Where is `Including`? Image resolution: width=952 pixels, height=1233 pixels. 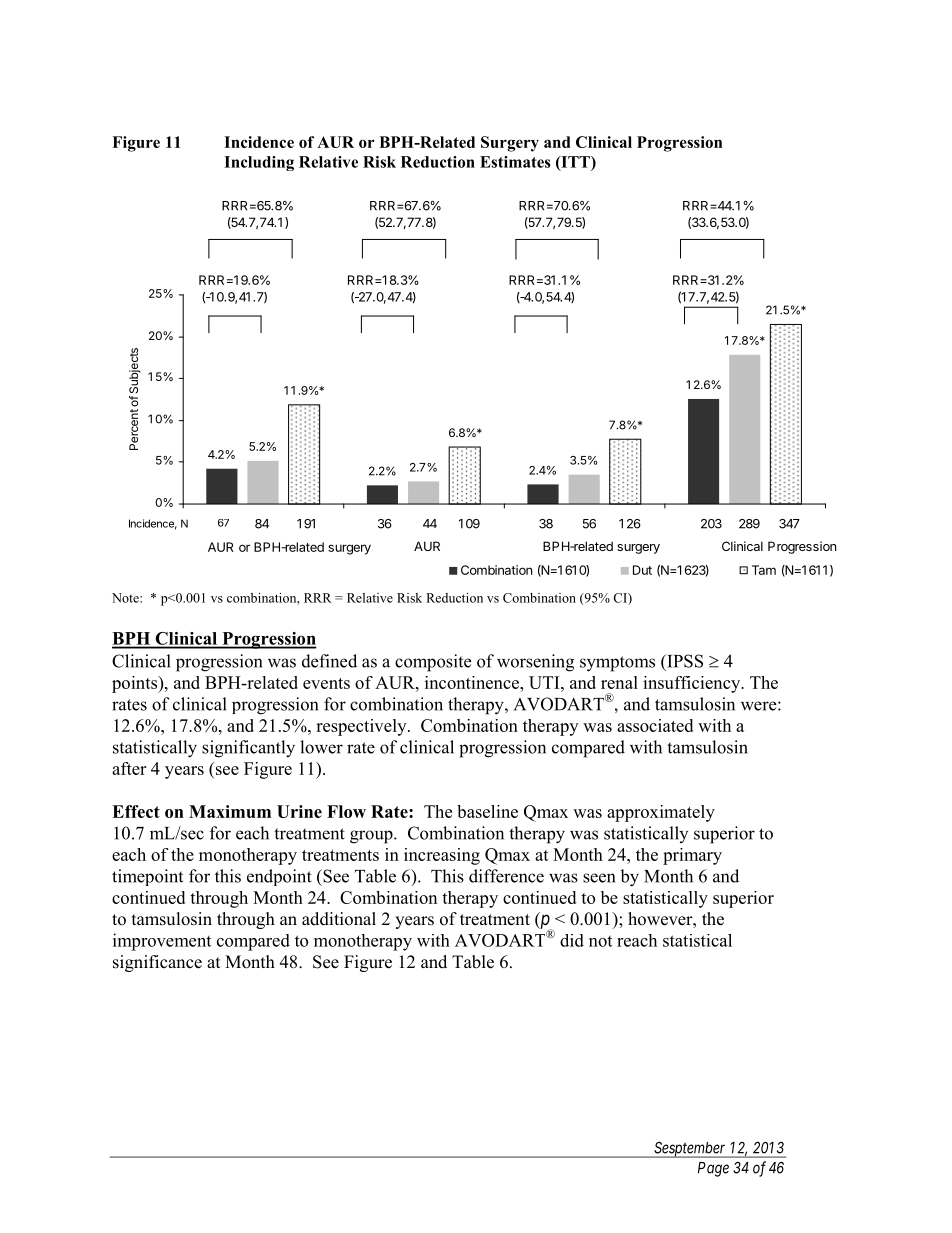 Including is located at coordinates (259, 163).
